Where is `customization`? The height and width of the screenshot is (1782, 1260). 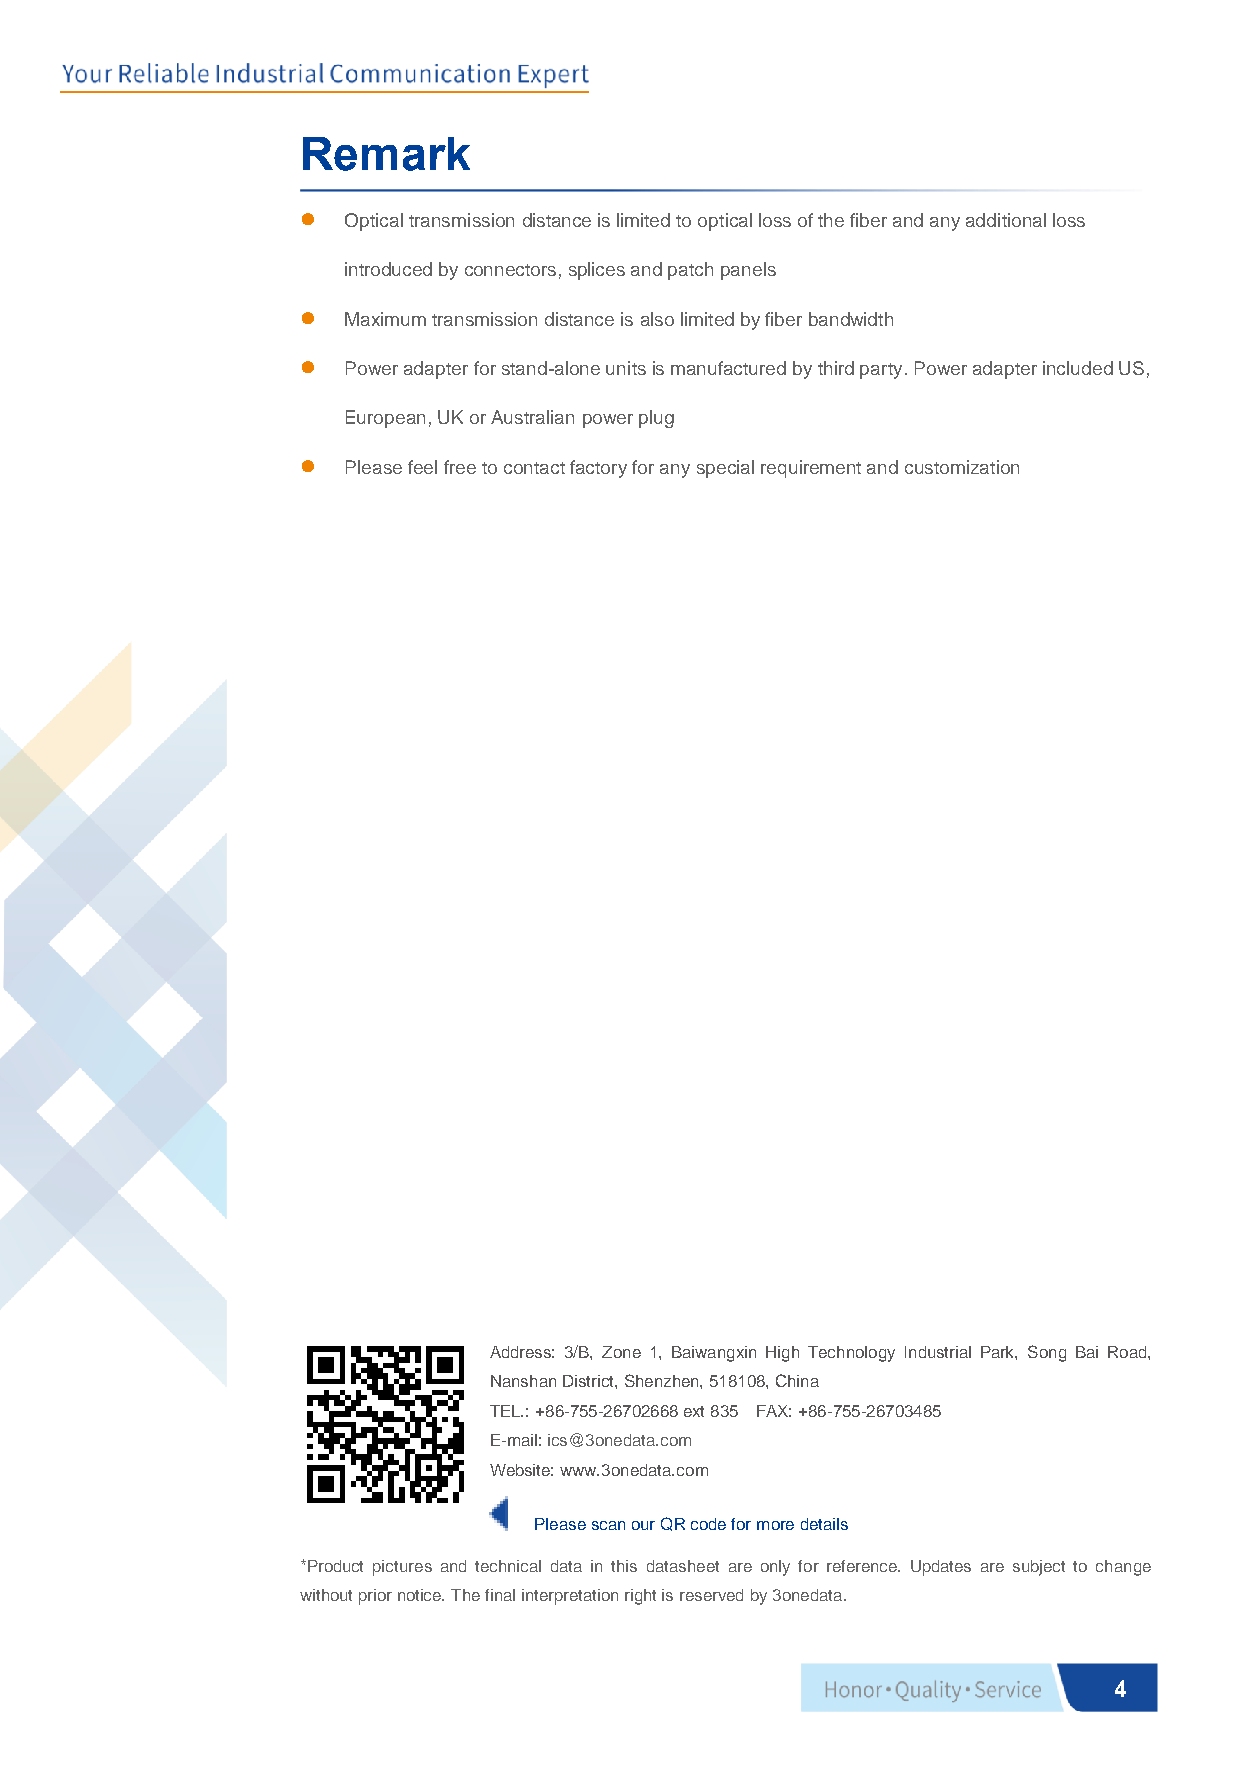 customization is located at coordinates (962, 467).
